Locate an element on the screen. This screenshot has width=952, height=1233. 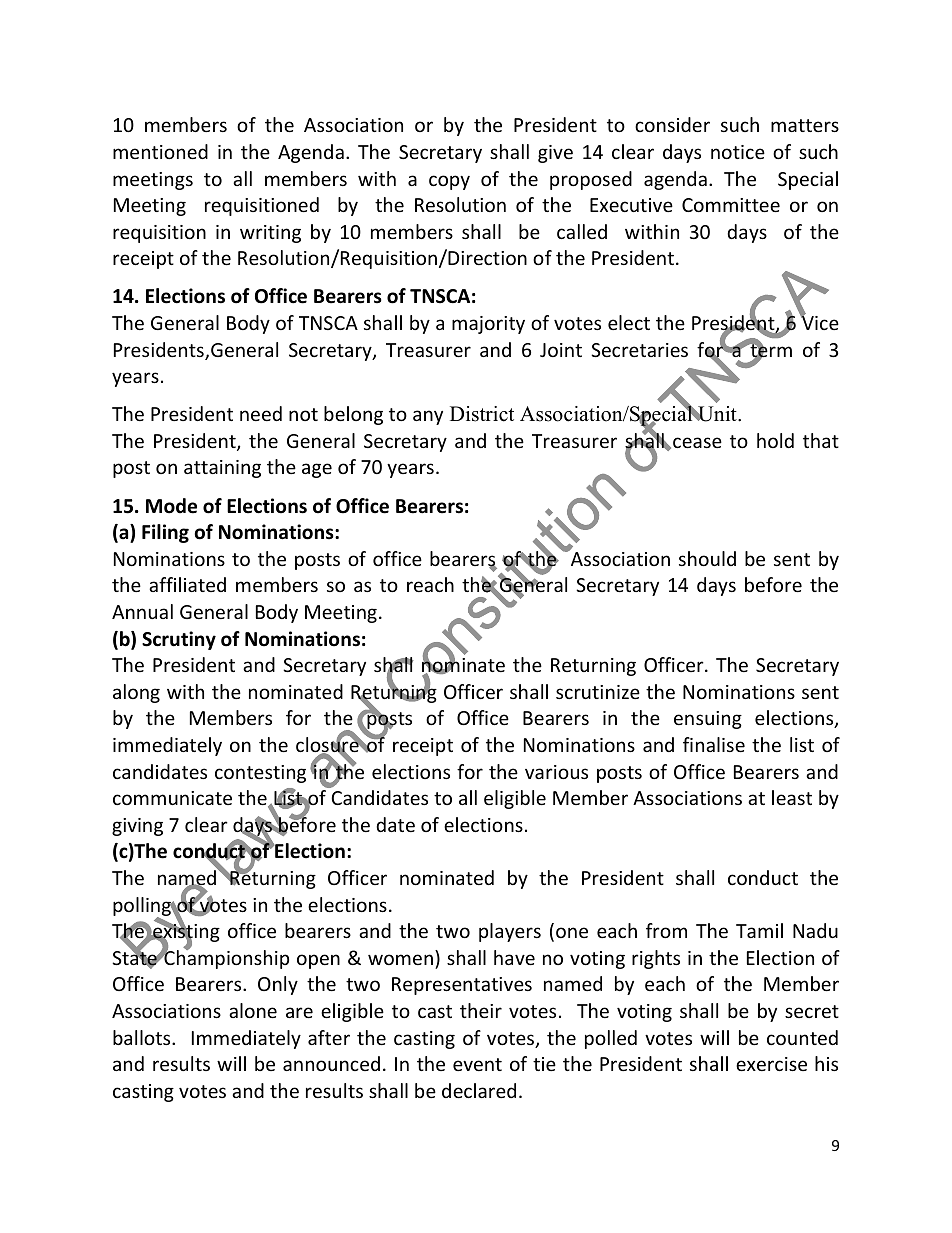
District is located at coordinates (482, 414).
